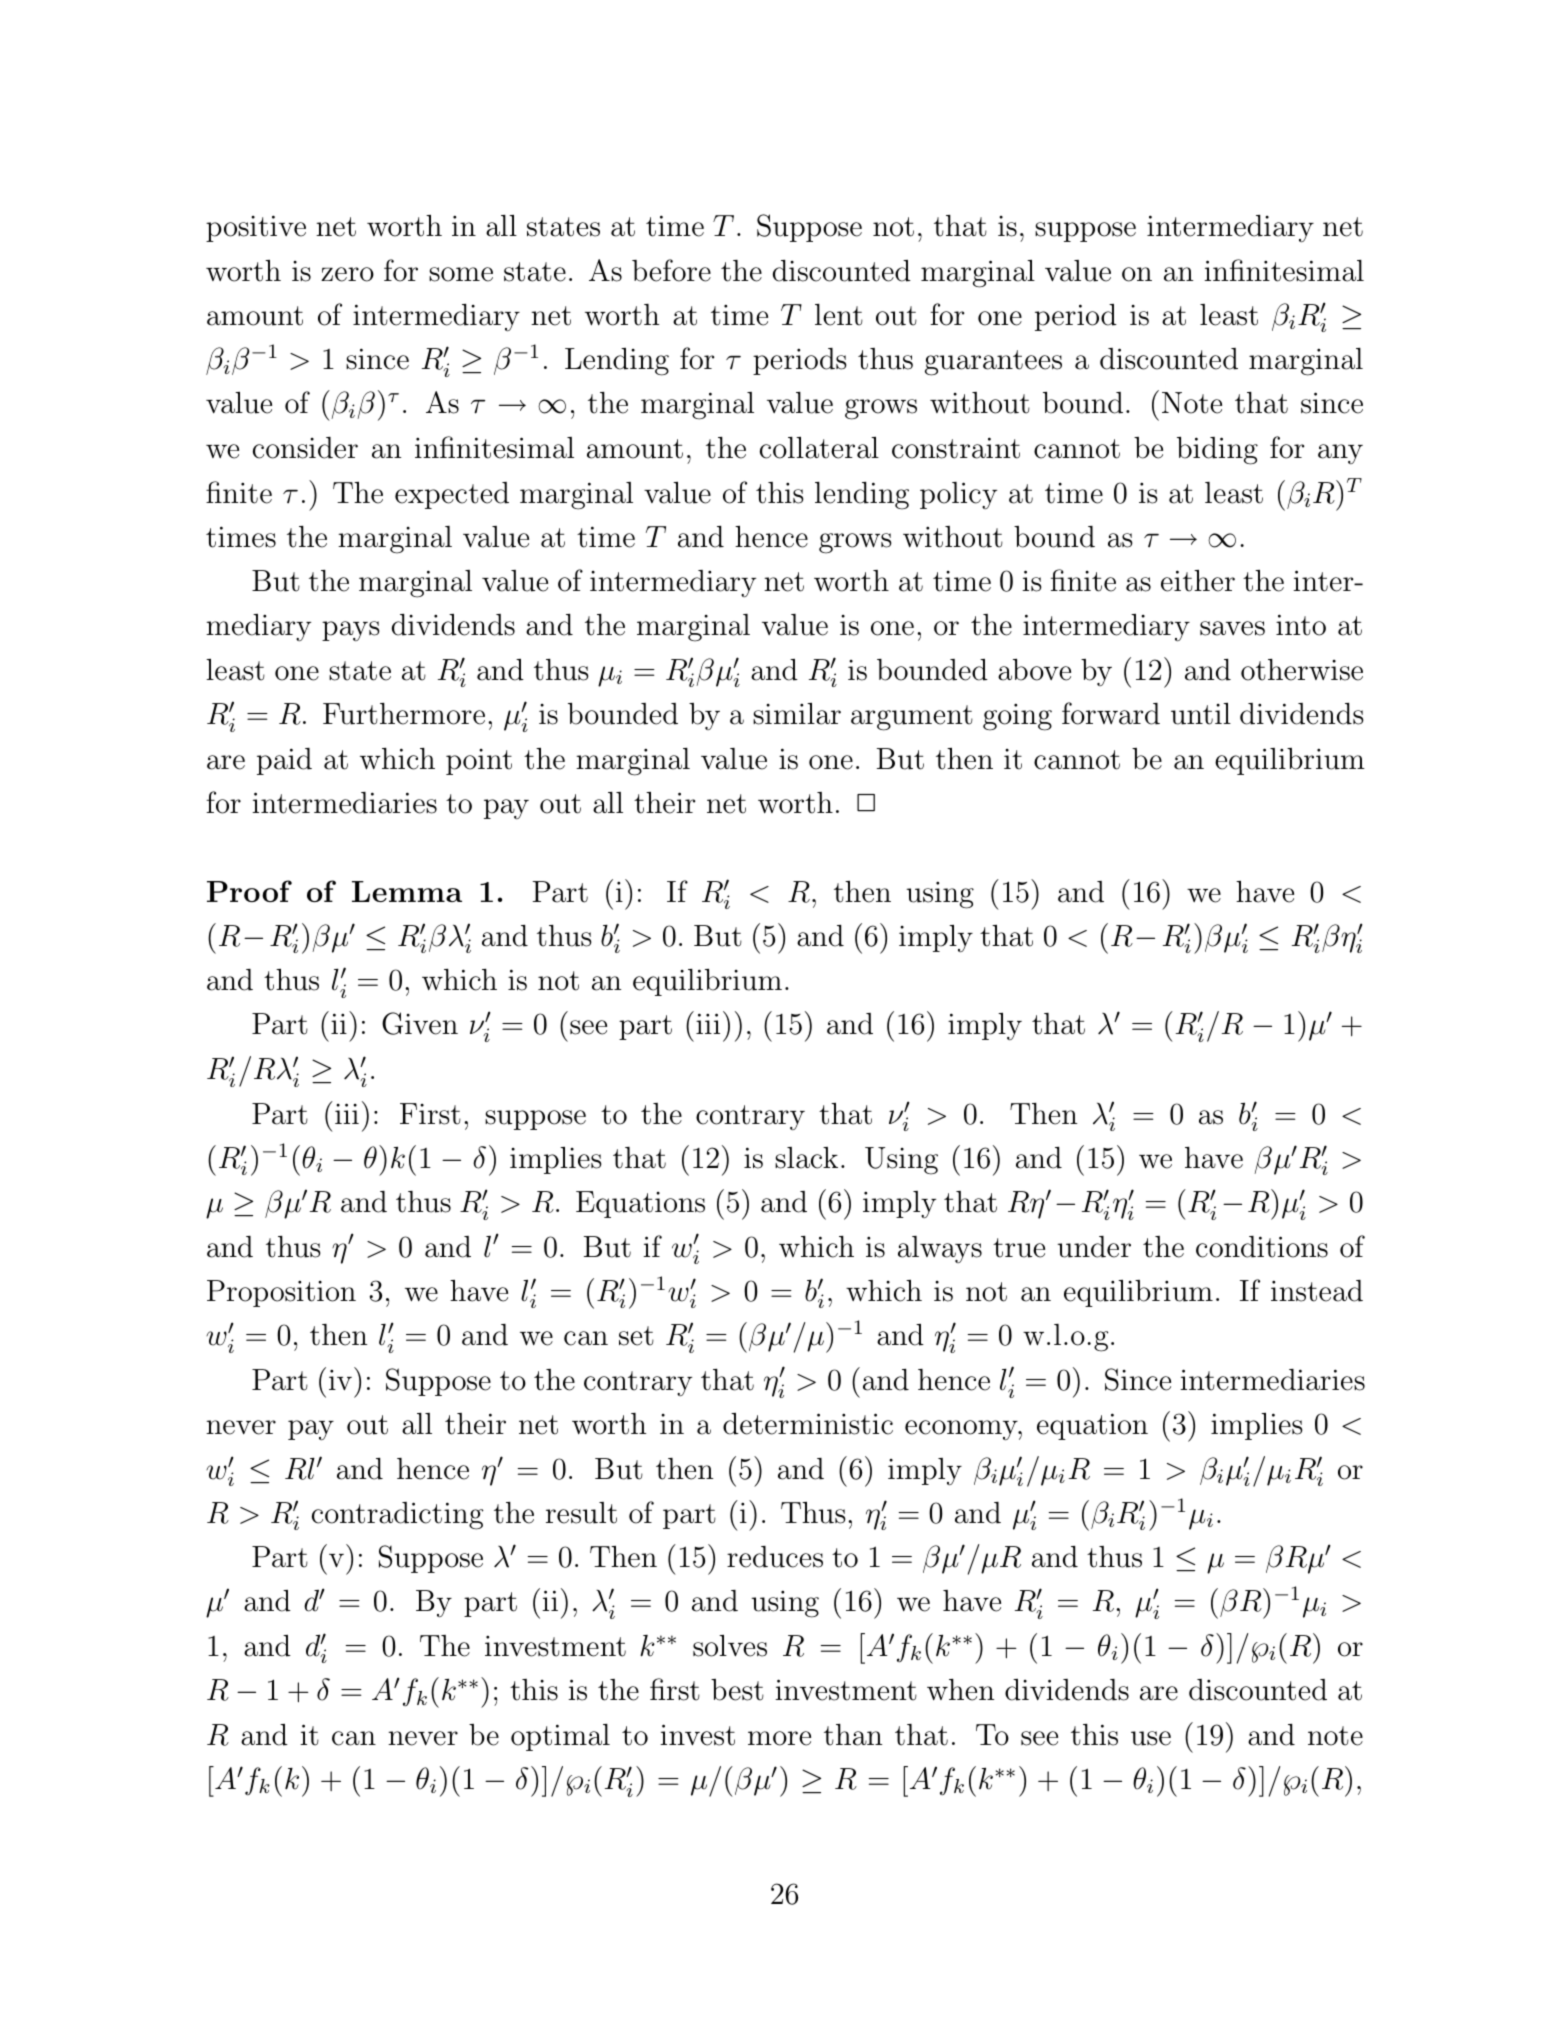 This screenshot has height=2027, width=1567. I want to click on optimal, so click(560, 1737).
